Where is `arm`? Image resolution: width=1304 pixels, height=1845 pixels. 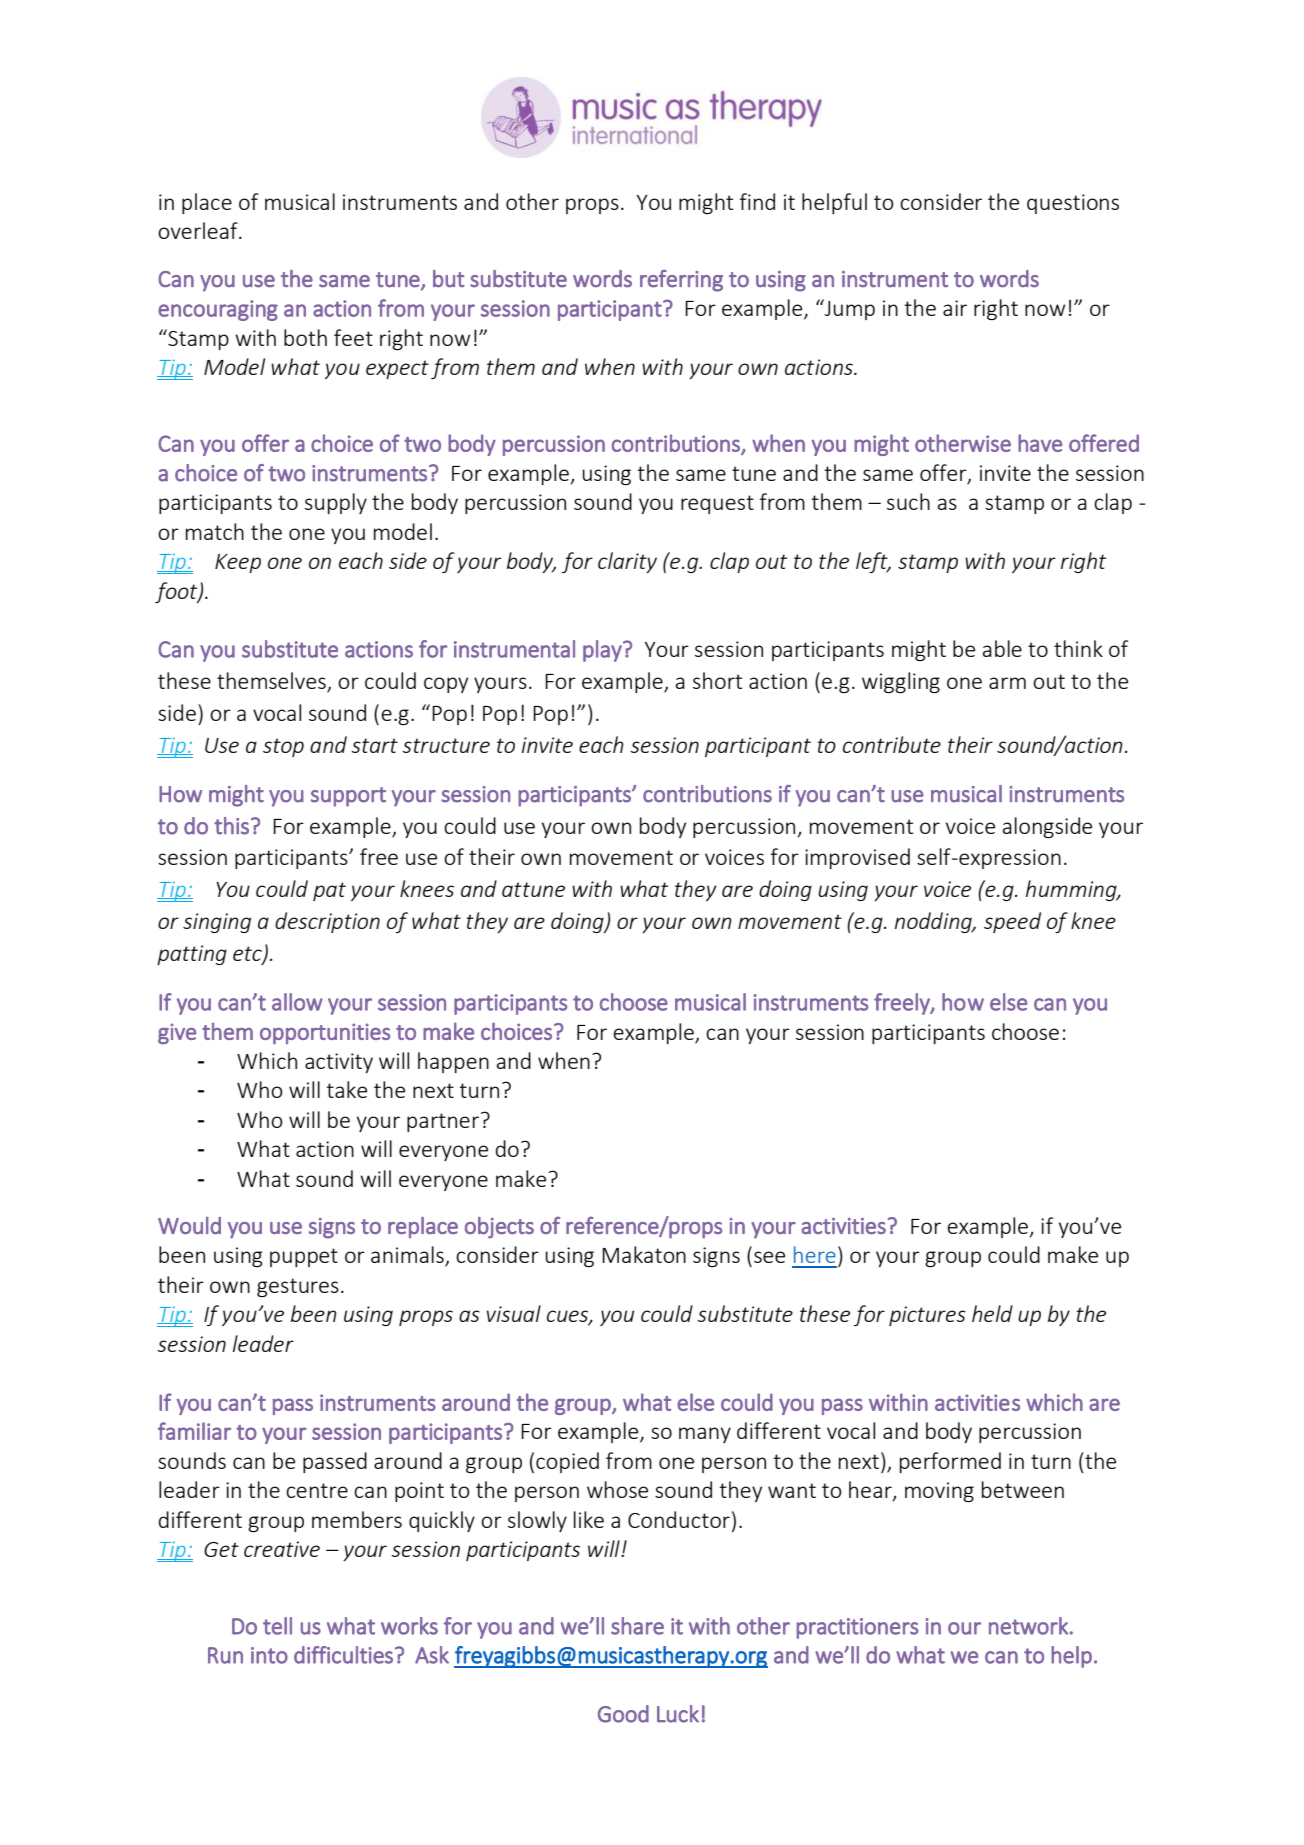 arm is located at coordinates (1007, 683).
